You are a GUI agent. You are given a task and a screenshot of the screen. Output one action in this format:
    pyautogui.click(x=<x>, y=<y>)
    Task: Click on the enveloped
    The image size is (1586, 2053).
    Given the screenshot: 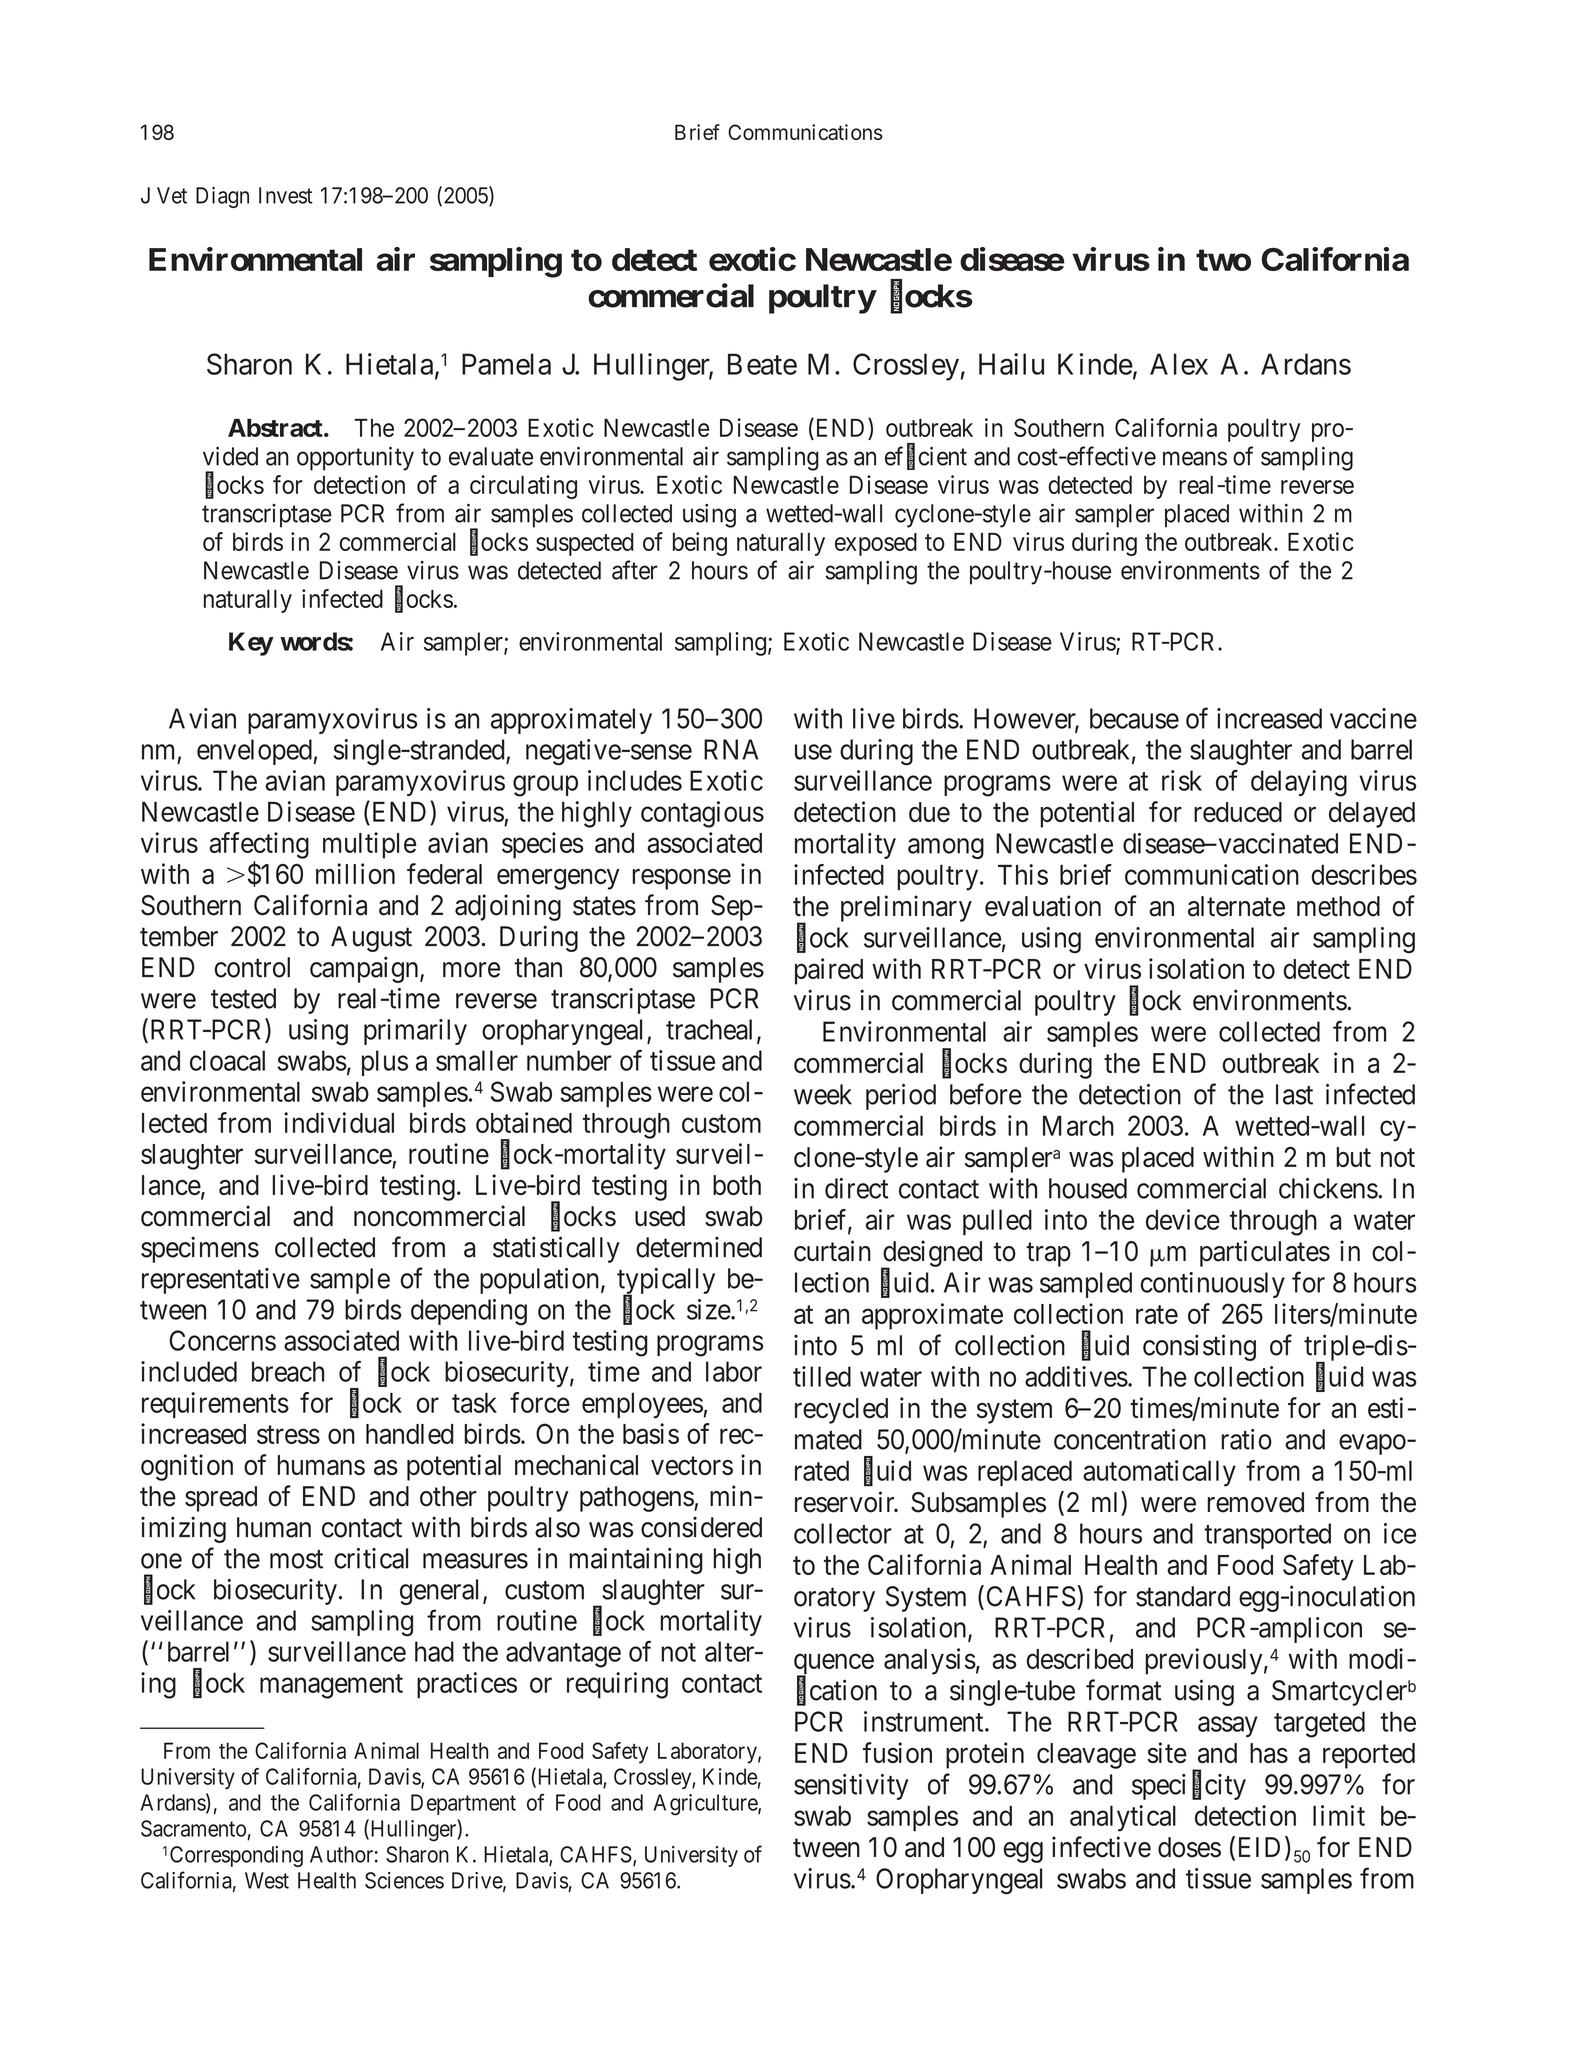 What is the action you would take?
    pyautogui.click(x=255, y=752)
